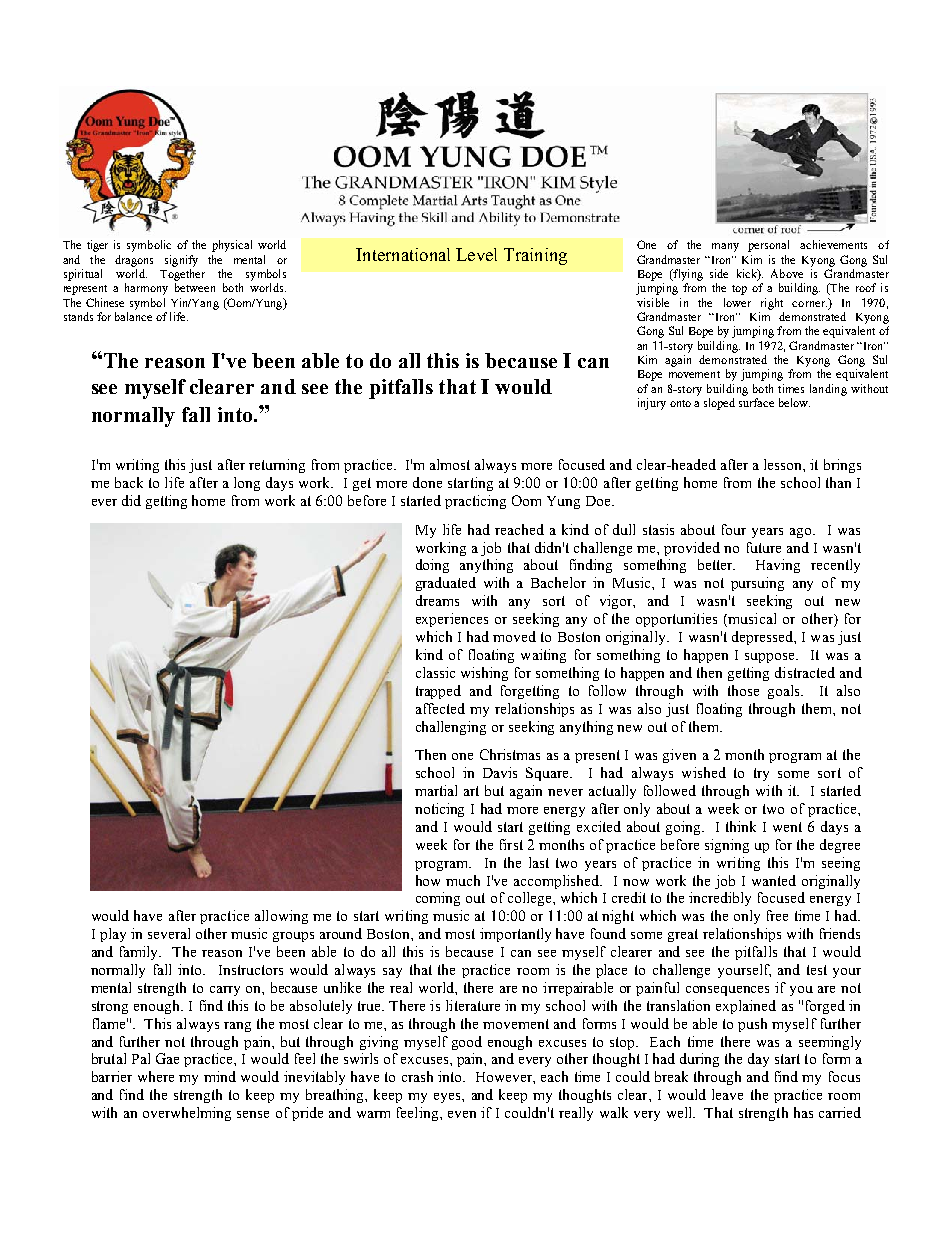  What do you see at coordinates (448, 1098) in the screenshot?
I see `eyes` at bounding box center [448, 1098].
